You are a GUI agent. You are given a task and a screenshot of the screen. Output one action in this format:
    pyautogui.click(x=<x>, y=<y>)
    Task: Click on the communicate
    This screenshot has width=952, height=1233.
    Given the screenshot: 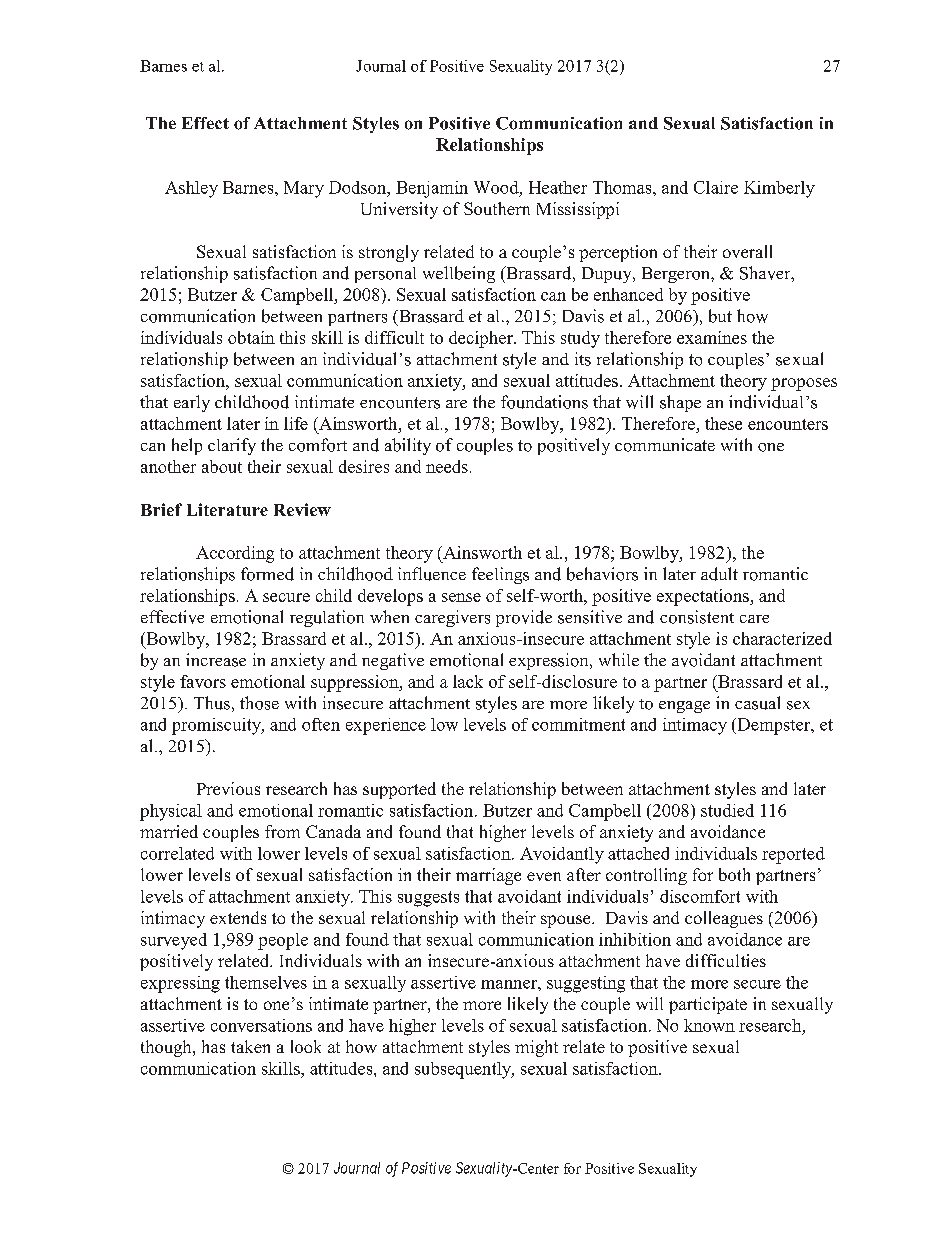 What is the action you would take?
    pyautogui.click(x=665, y=445)
